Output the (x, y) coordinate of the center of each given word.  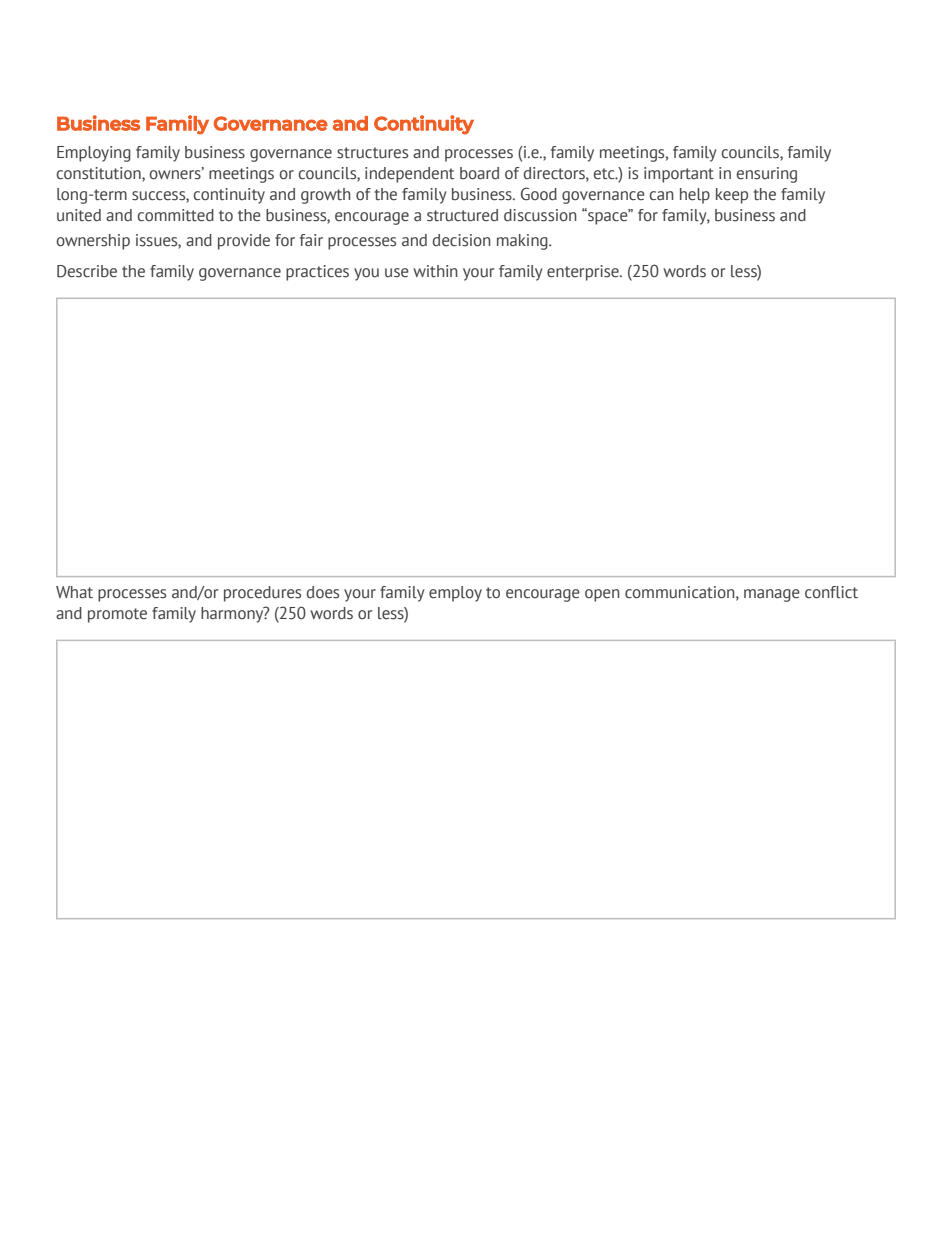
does (323, 592)
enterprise (584, 273)
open (602, 595)
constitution (100, 174)
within (435, 271)
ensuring (767, 175)
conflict (831, 592)
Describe (87, 271)
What (74, 592)
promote (117, 615)
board (479, 173)
